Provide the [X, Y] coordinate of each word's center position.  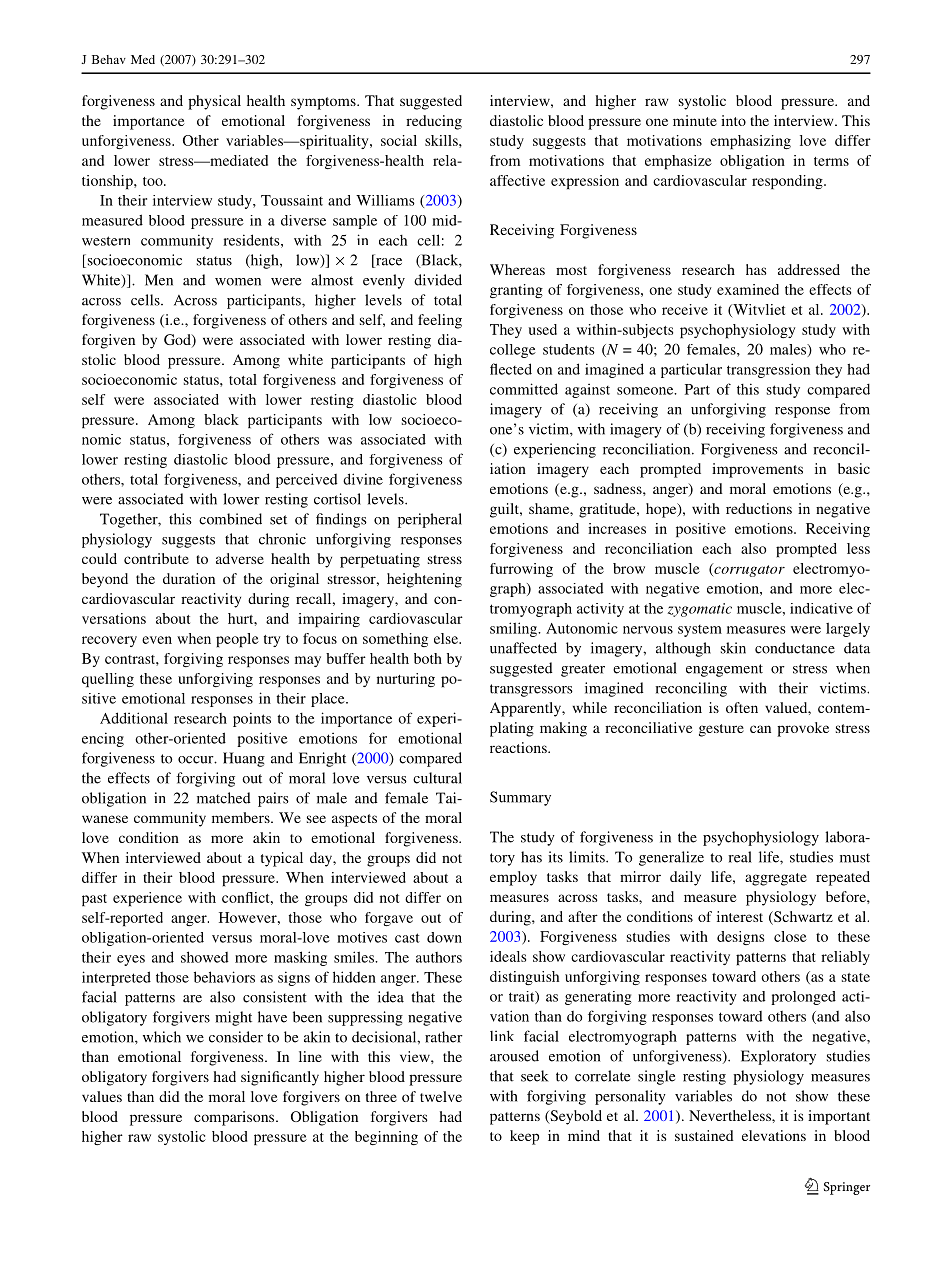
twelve [441, 1096]
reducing [434, 122]
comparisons [235, 1118]
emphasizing [750, 142]
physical [214, 102]
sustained [704, 1135]
